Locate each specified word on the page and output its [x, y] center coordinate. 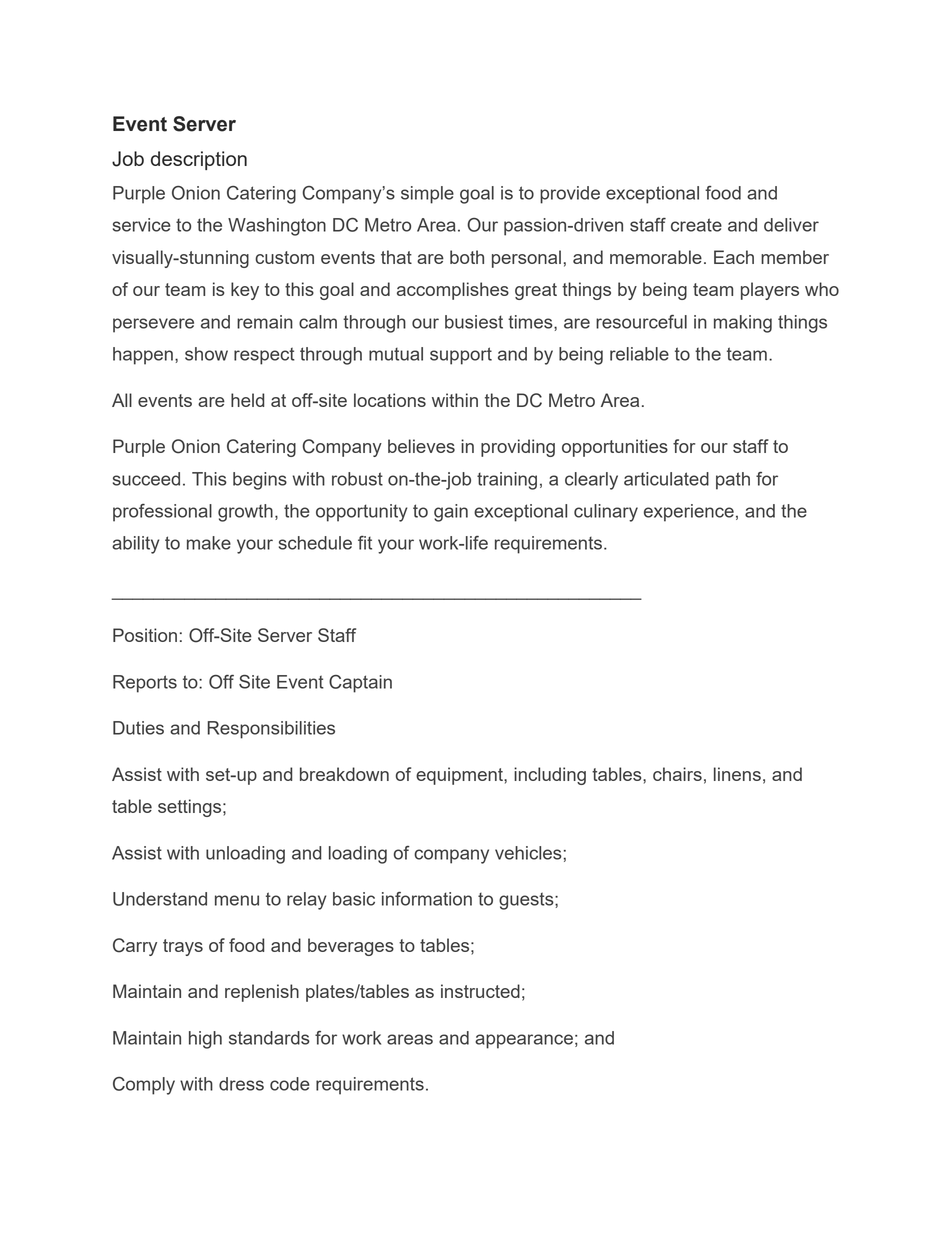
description [199, 160]
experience [689, 513]
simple [427, 195]
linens [737, 774]
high [205, 1040]
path [733, 481]
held [247, 400]
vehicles [528, 853]
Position [145, 635]
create [696, 225]
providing [518, 448]
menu [237, 900]
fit [365, 543]
